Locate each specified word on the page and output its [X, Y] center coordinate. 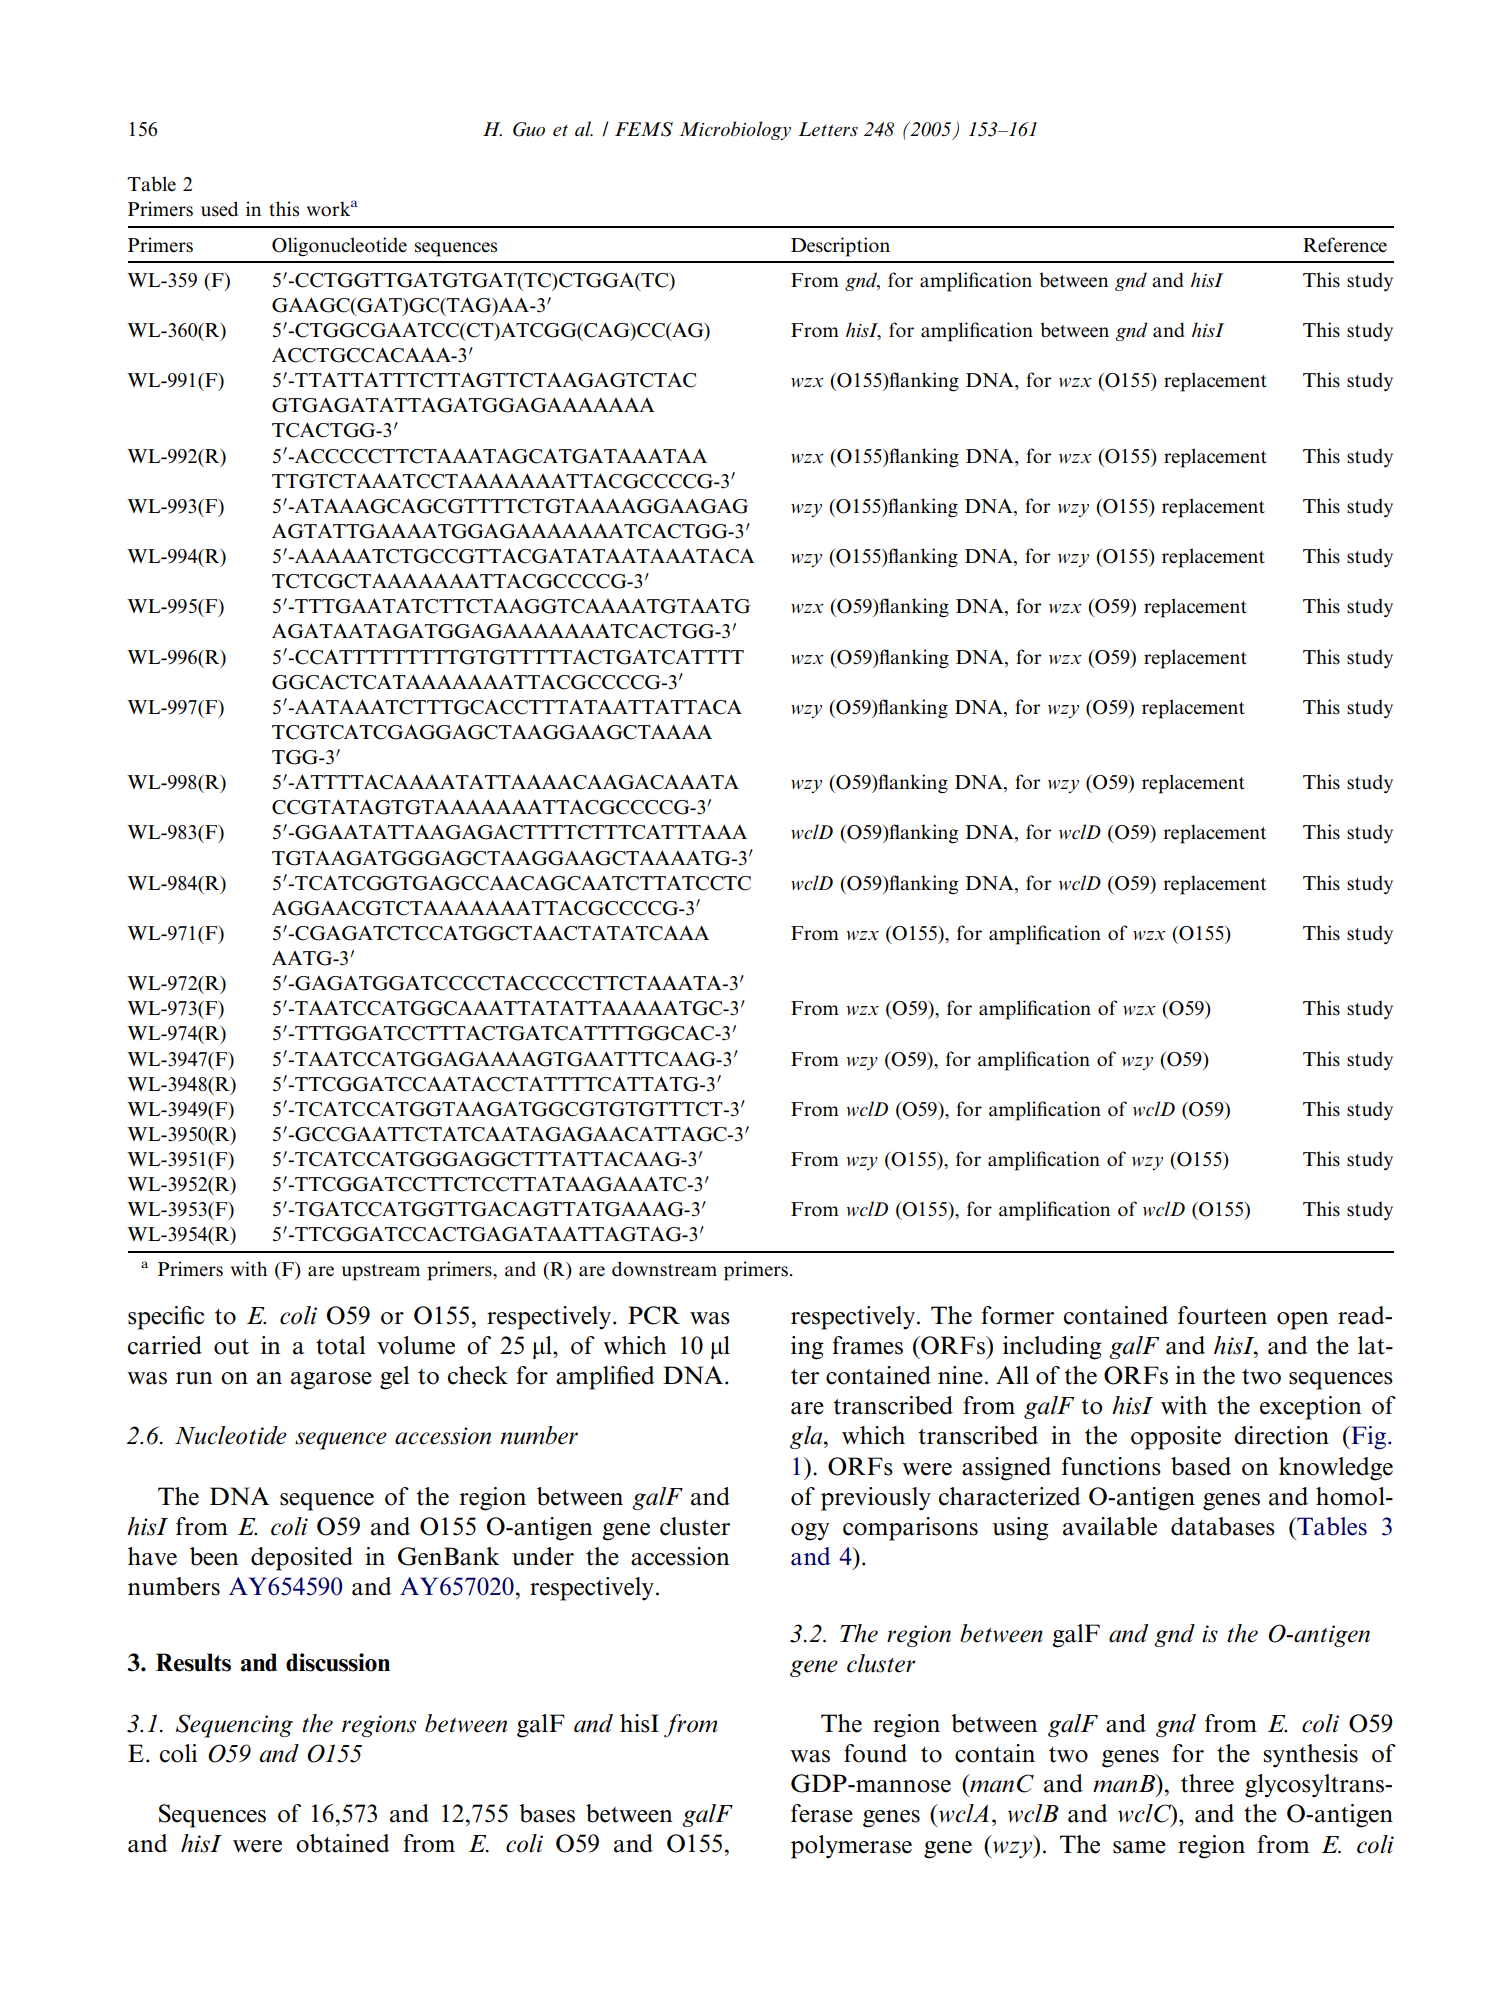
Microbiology [735, 130]
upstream [380, 1272]
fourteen [1222, 1315]
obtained [342, 1843]
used [219, 209]
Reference [1345, 245]
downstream [664, 1269]
